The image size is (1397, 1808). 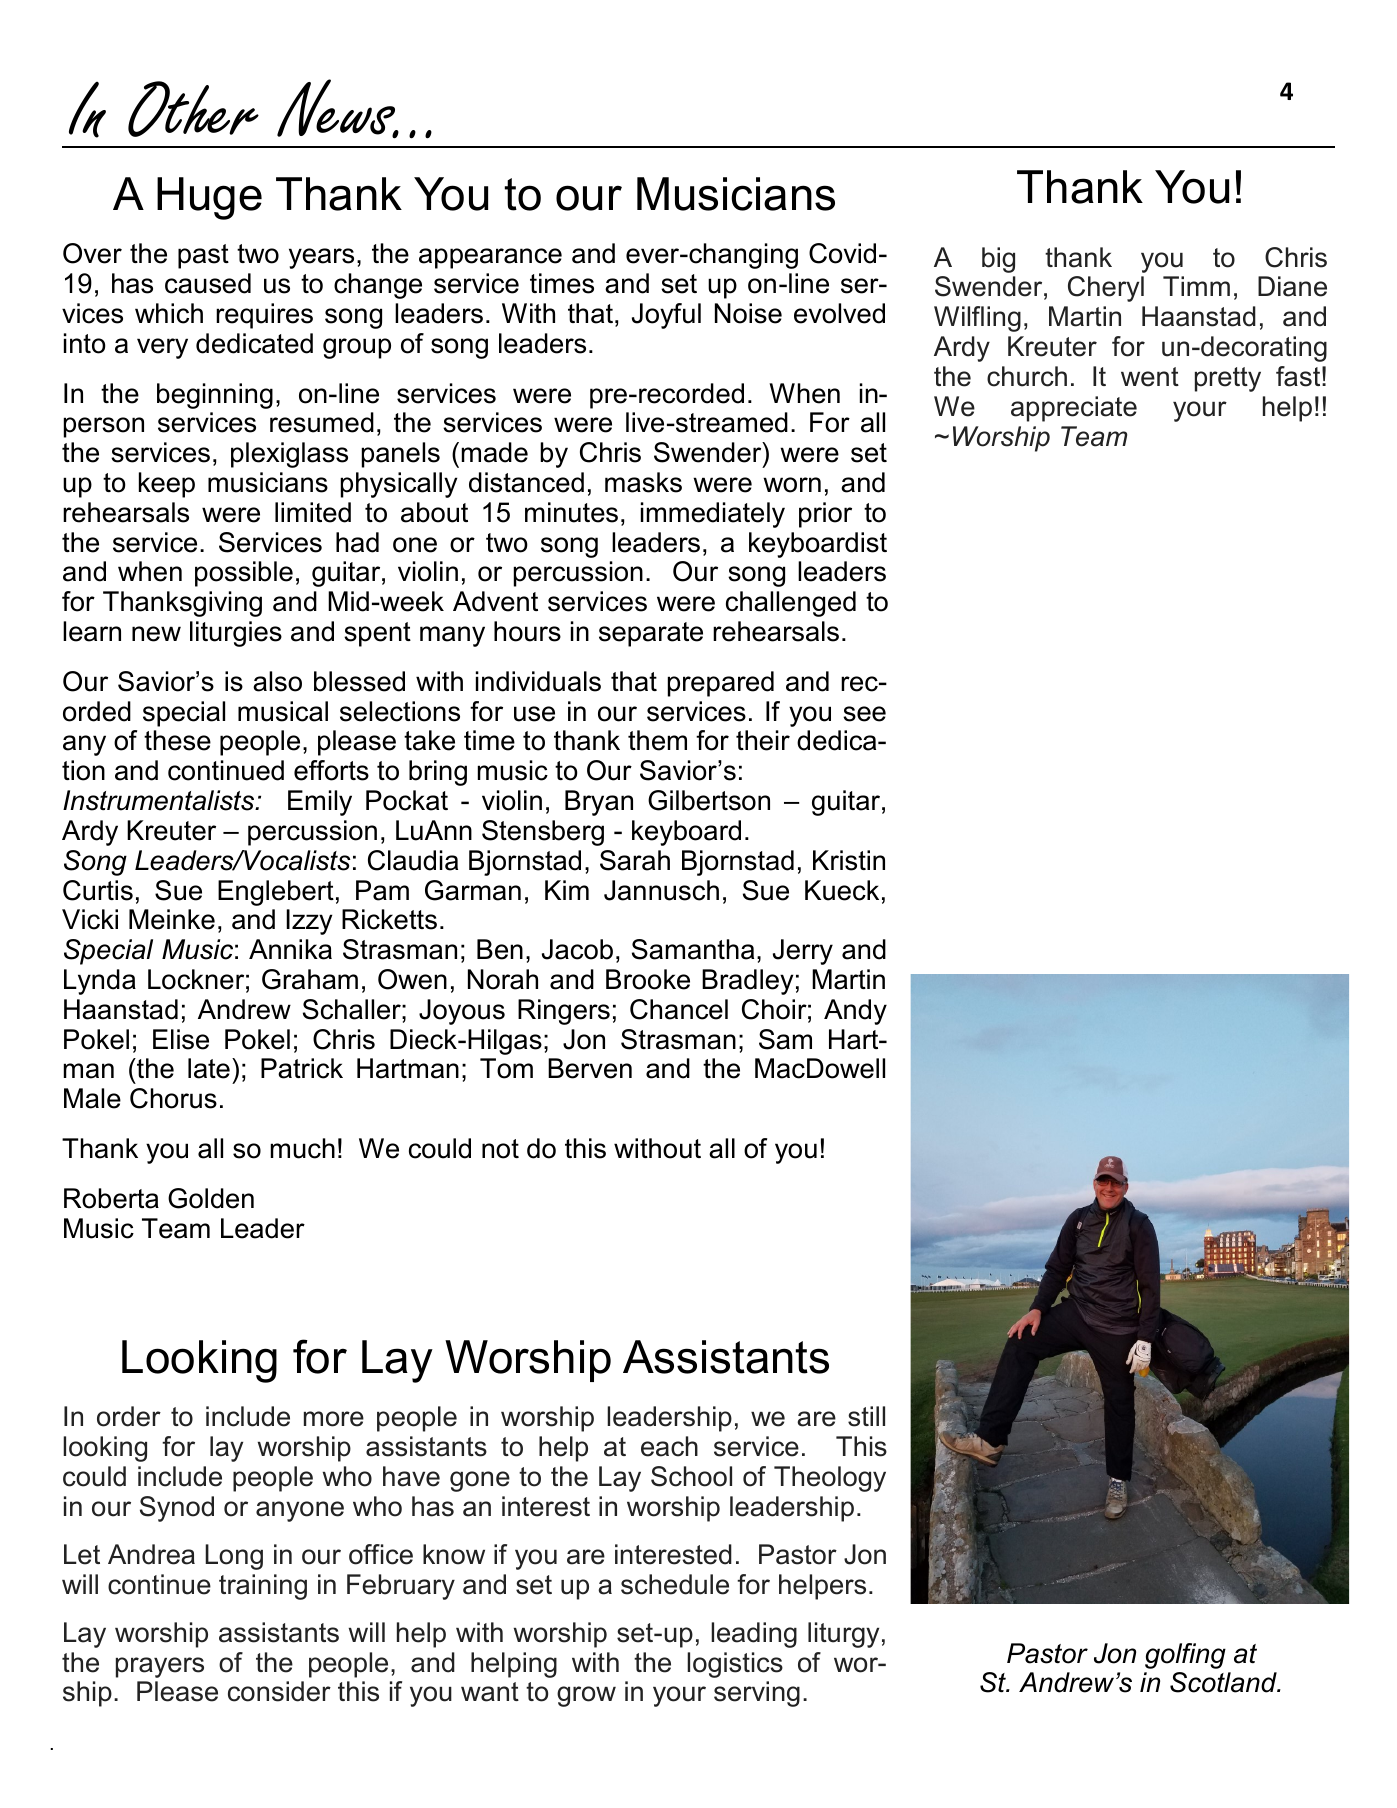 What do you see at coordinates (864, 714) in the document?
I see `see` at bounding box center [864, 714].
